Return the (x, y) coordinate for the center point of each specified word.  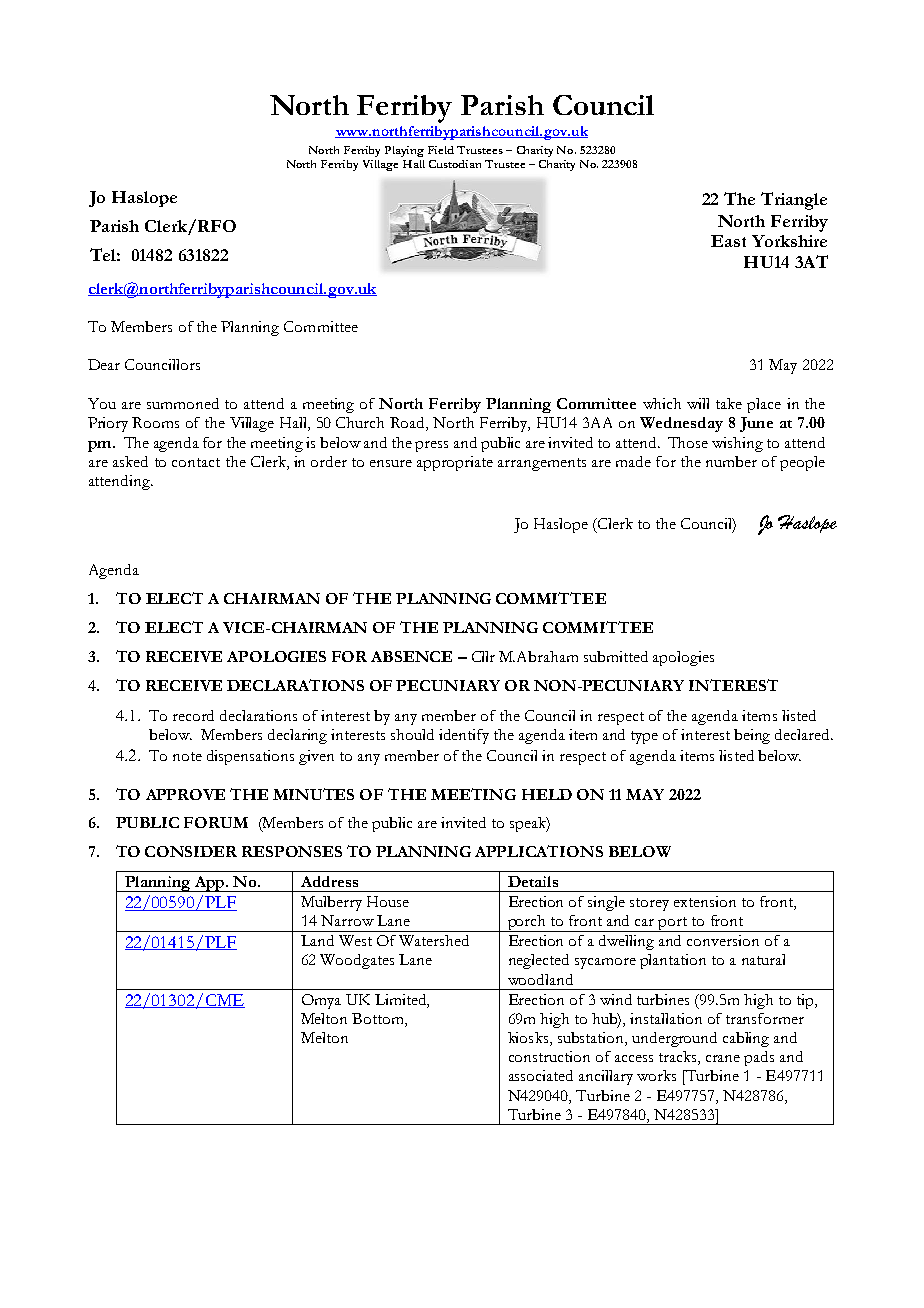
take (729, 403)
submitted (616, 656)
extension (705, 901)
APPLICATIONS (539, 851)
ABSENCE (411, 656)
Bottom (379, 1020)
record (193, 715)
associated (541, 1075)
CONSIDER (191, 851)
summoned (183, 403)
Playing (404, 151)
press (431, 446)
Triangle (794, 201)
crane (723, 1058)
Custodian (455, 164)
